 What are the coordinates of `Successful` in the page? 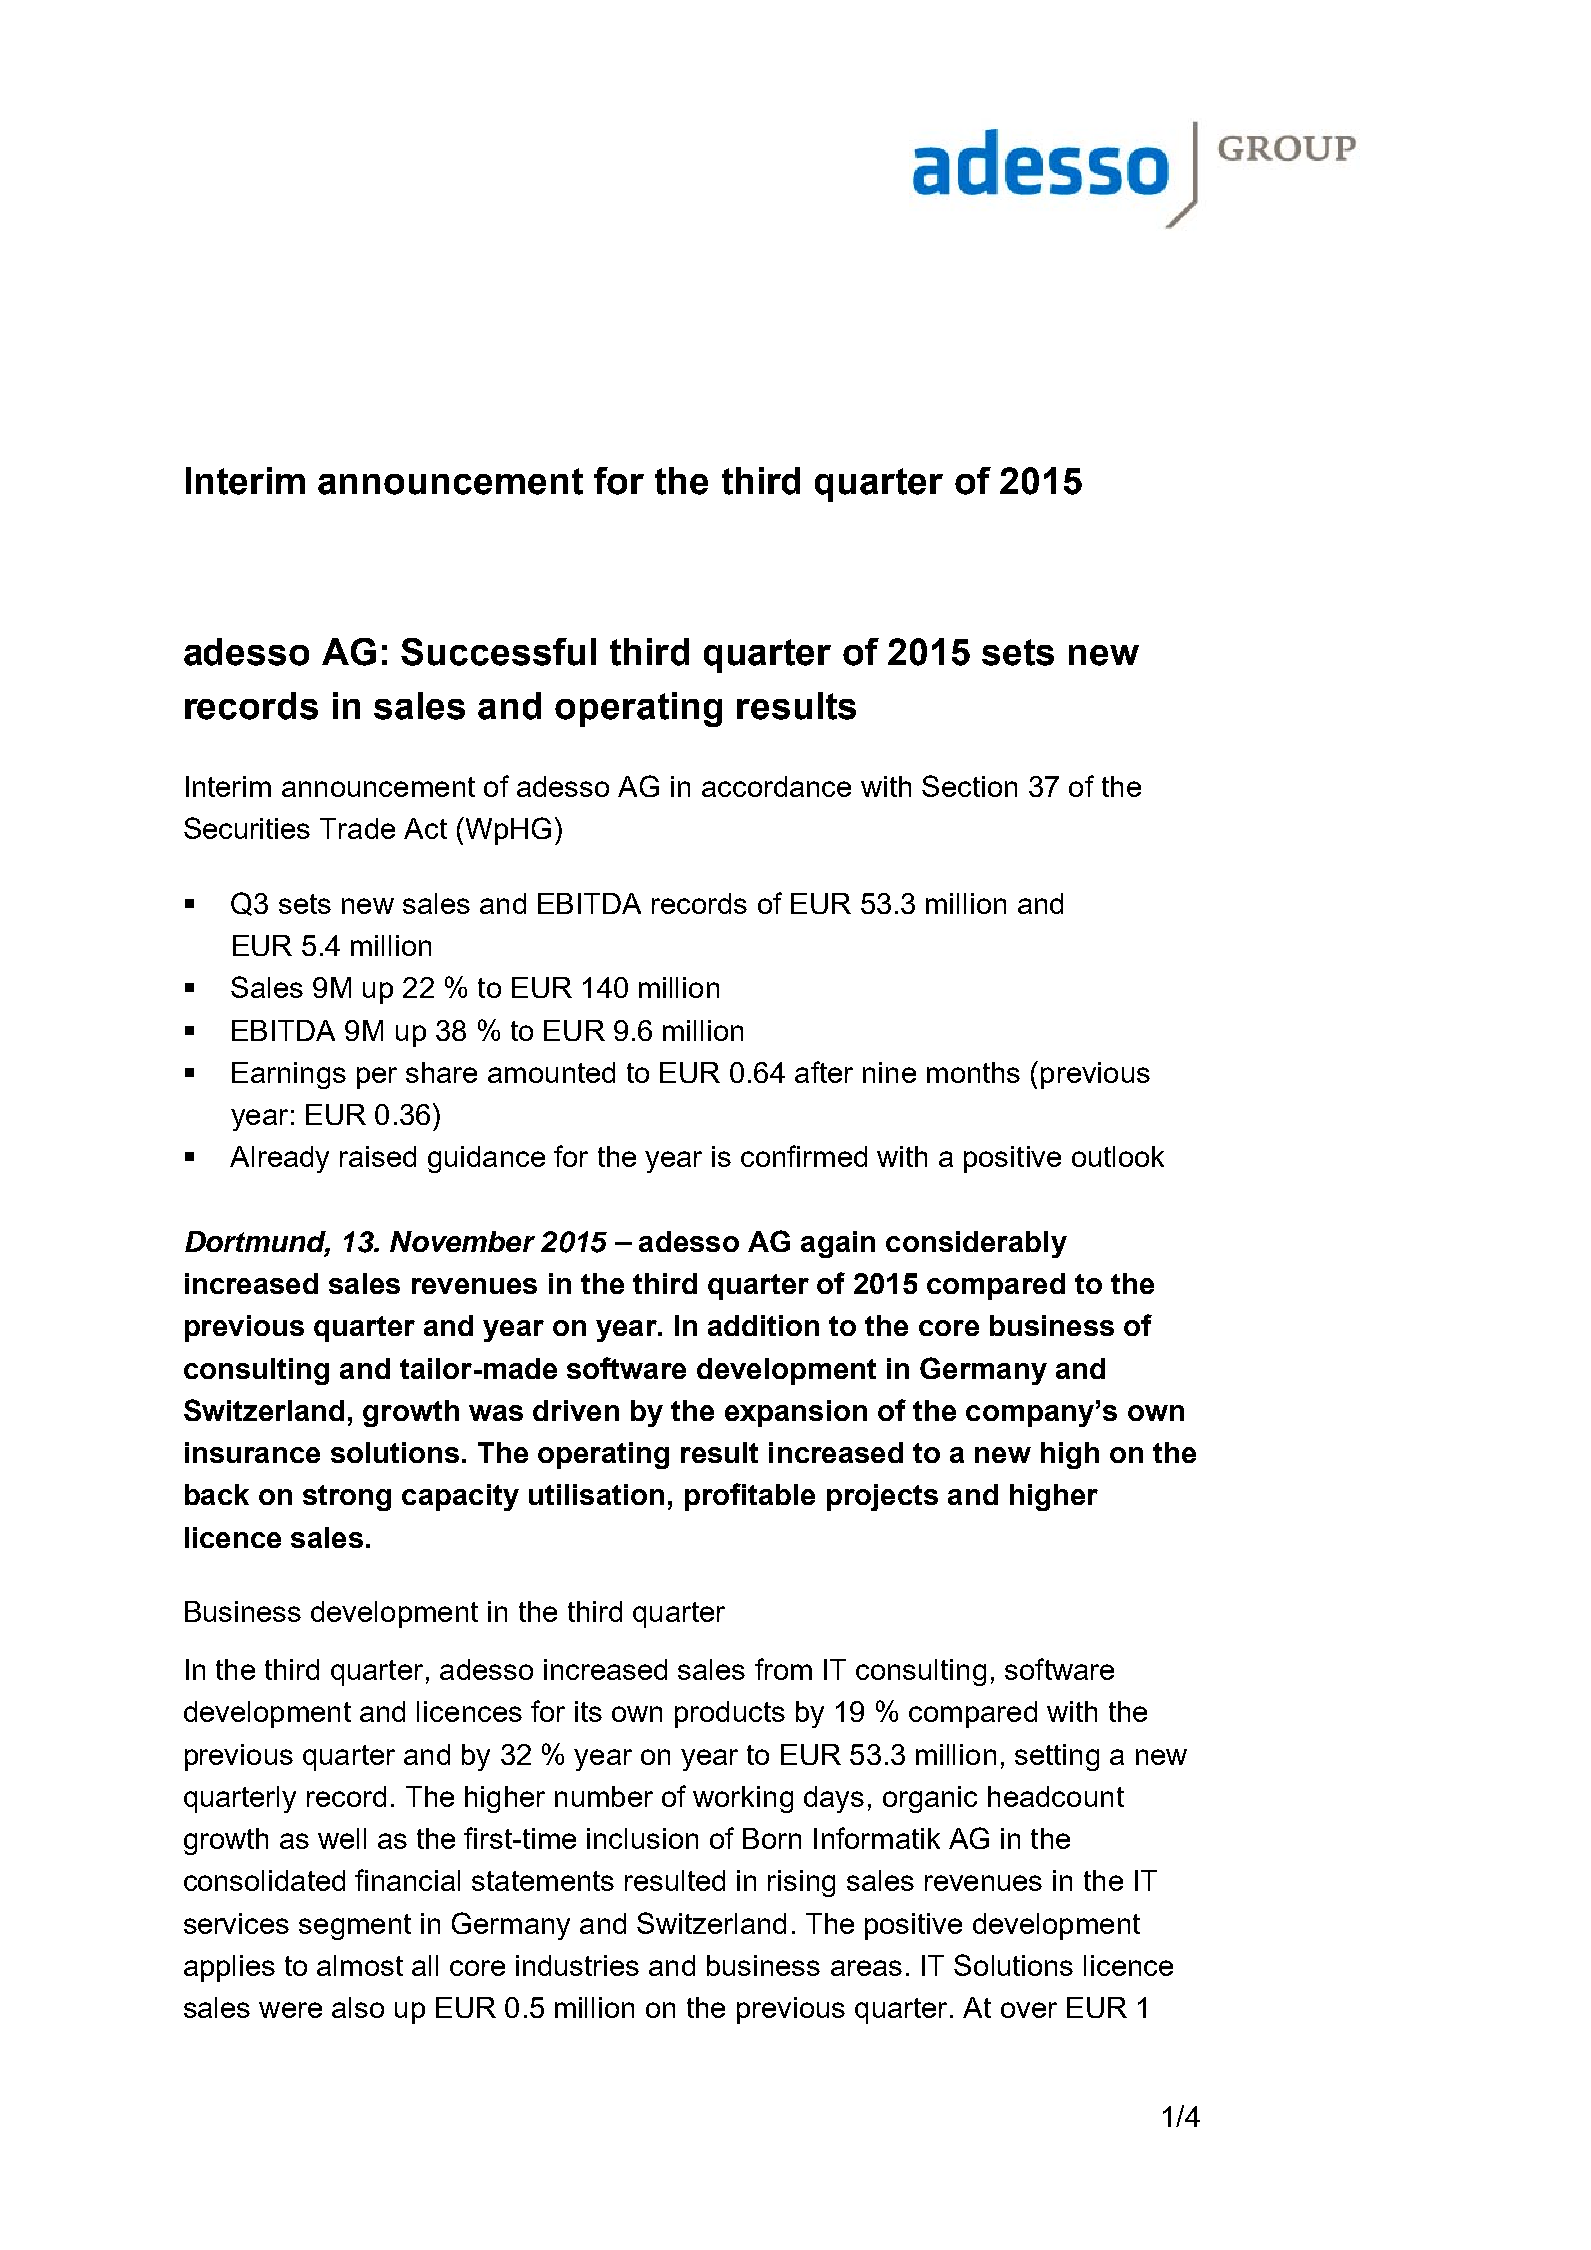 It's located at (498, 652).
